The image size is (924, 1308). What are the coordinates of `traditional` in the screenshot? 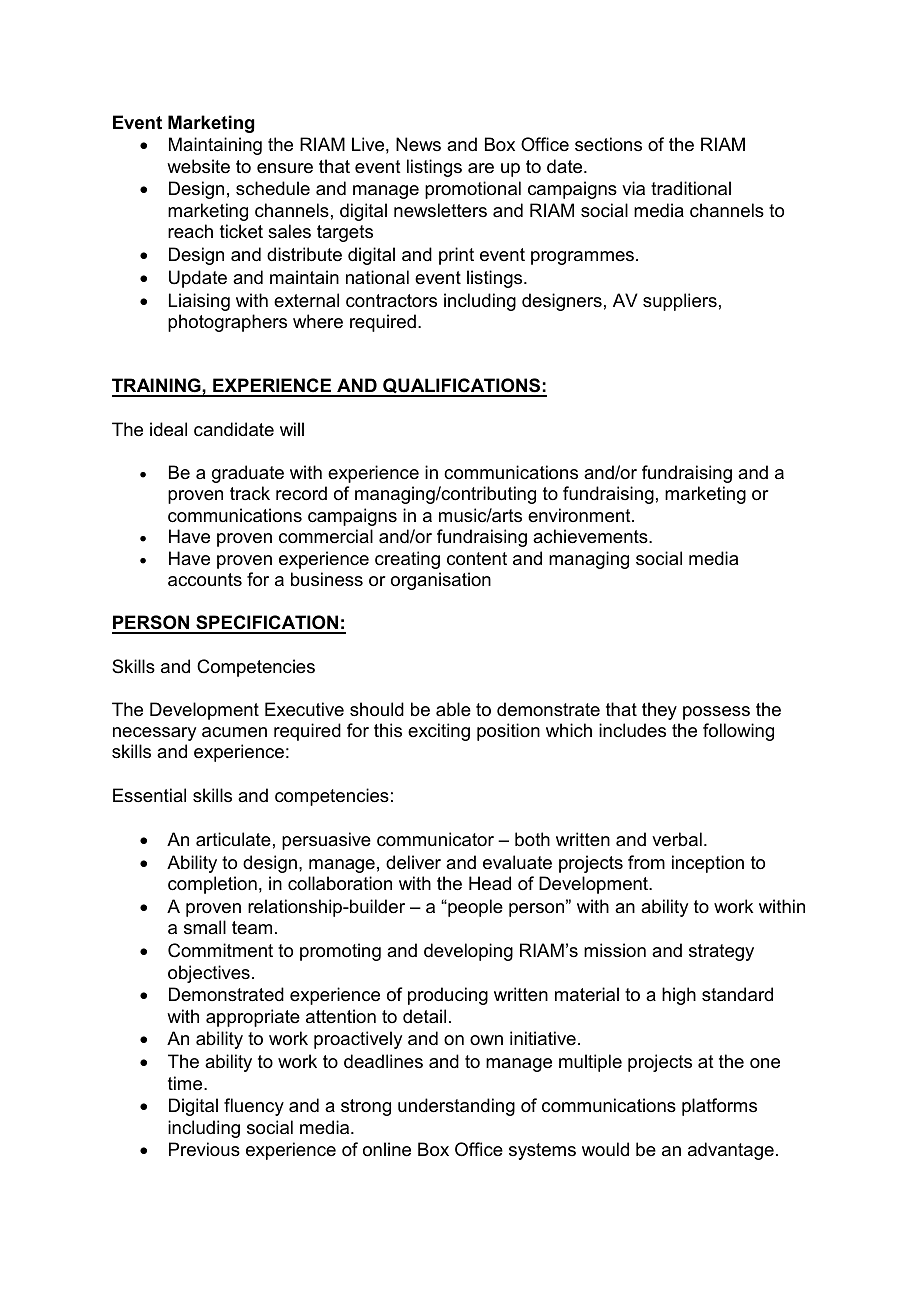 It's located at (691, 188).
